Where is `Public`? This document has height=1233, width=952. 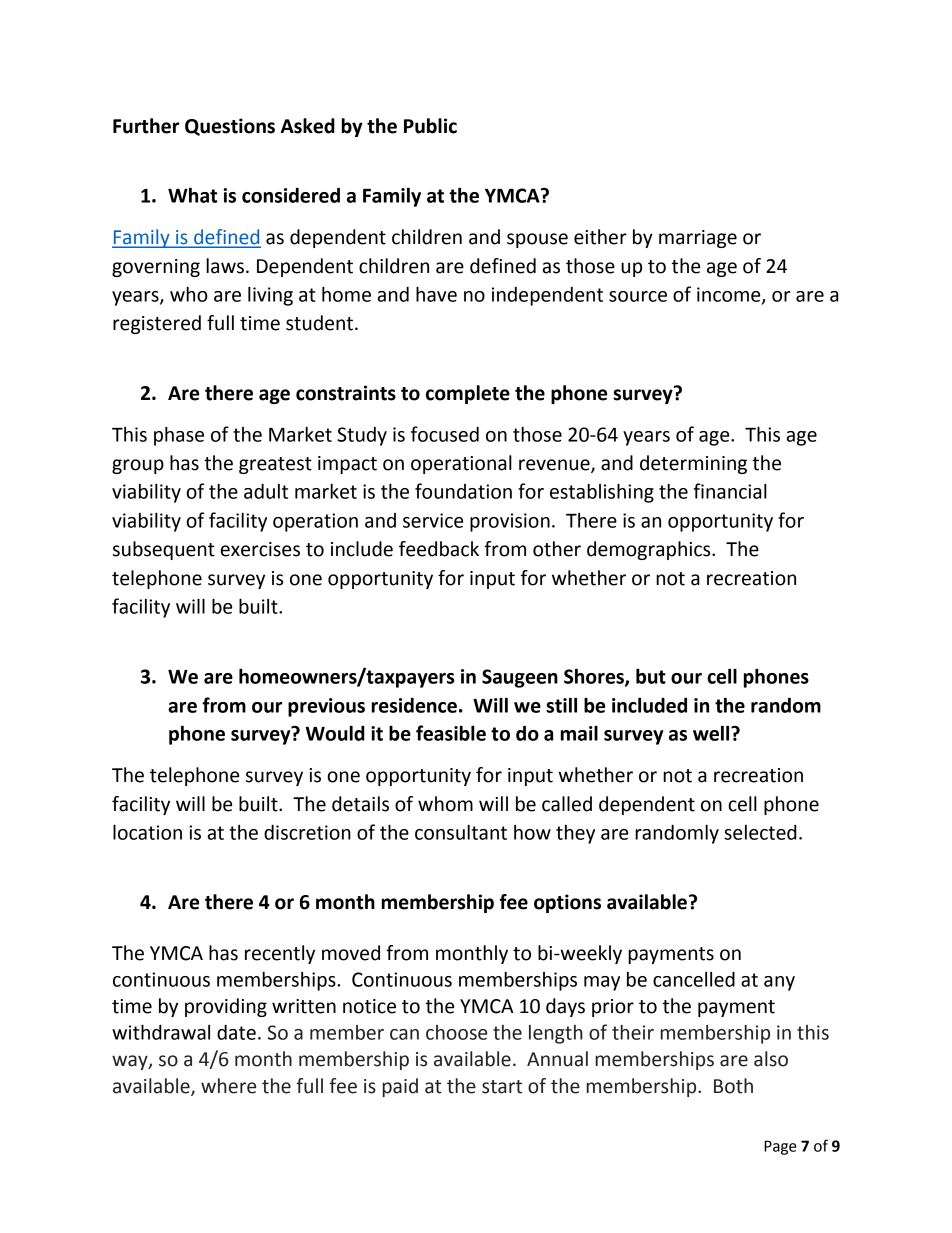 Public is located at coordinates (430, 126).
